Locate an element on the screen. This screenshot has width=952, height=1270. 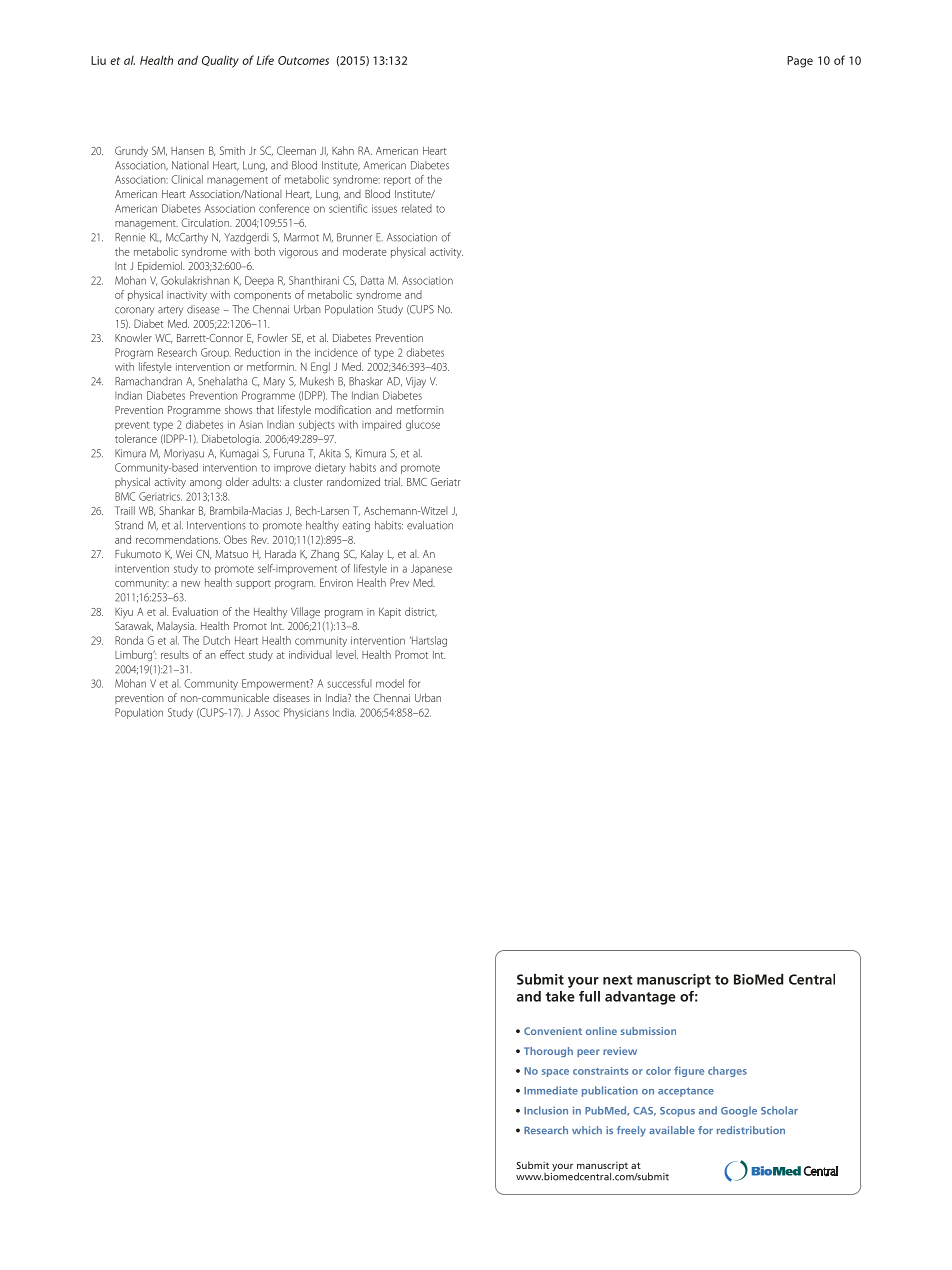
report is located at coordinates (397, 181).
